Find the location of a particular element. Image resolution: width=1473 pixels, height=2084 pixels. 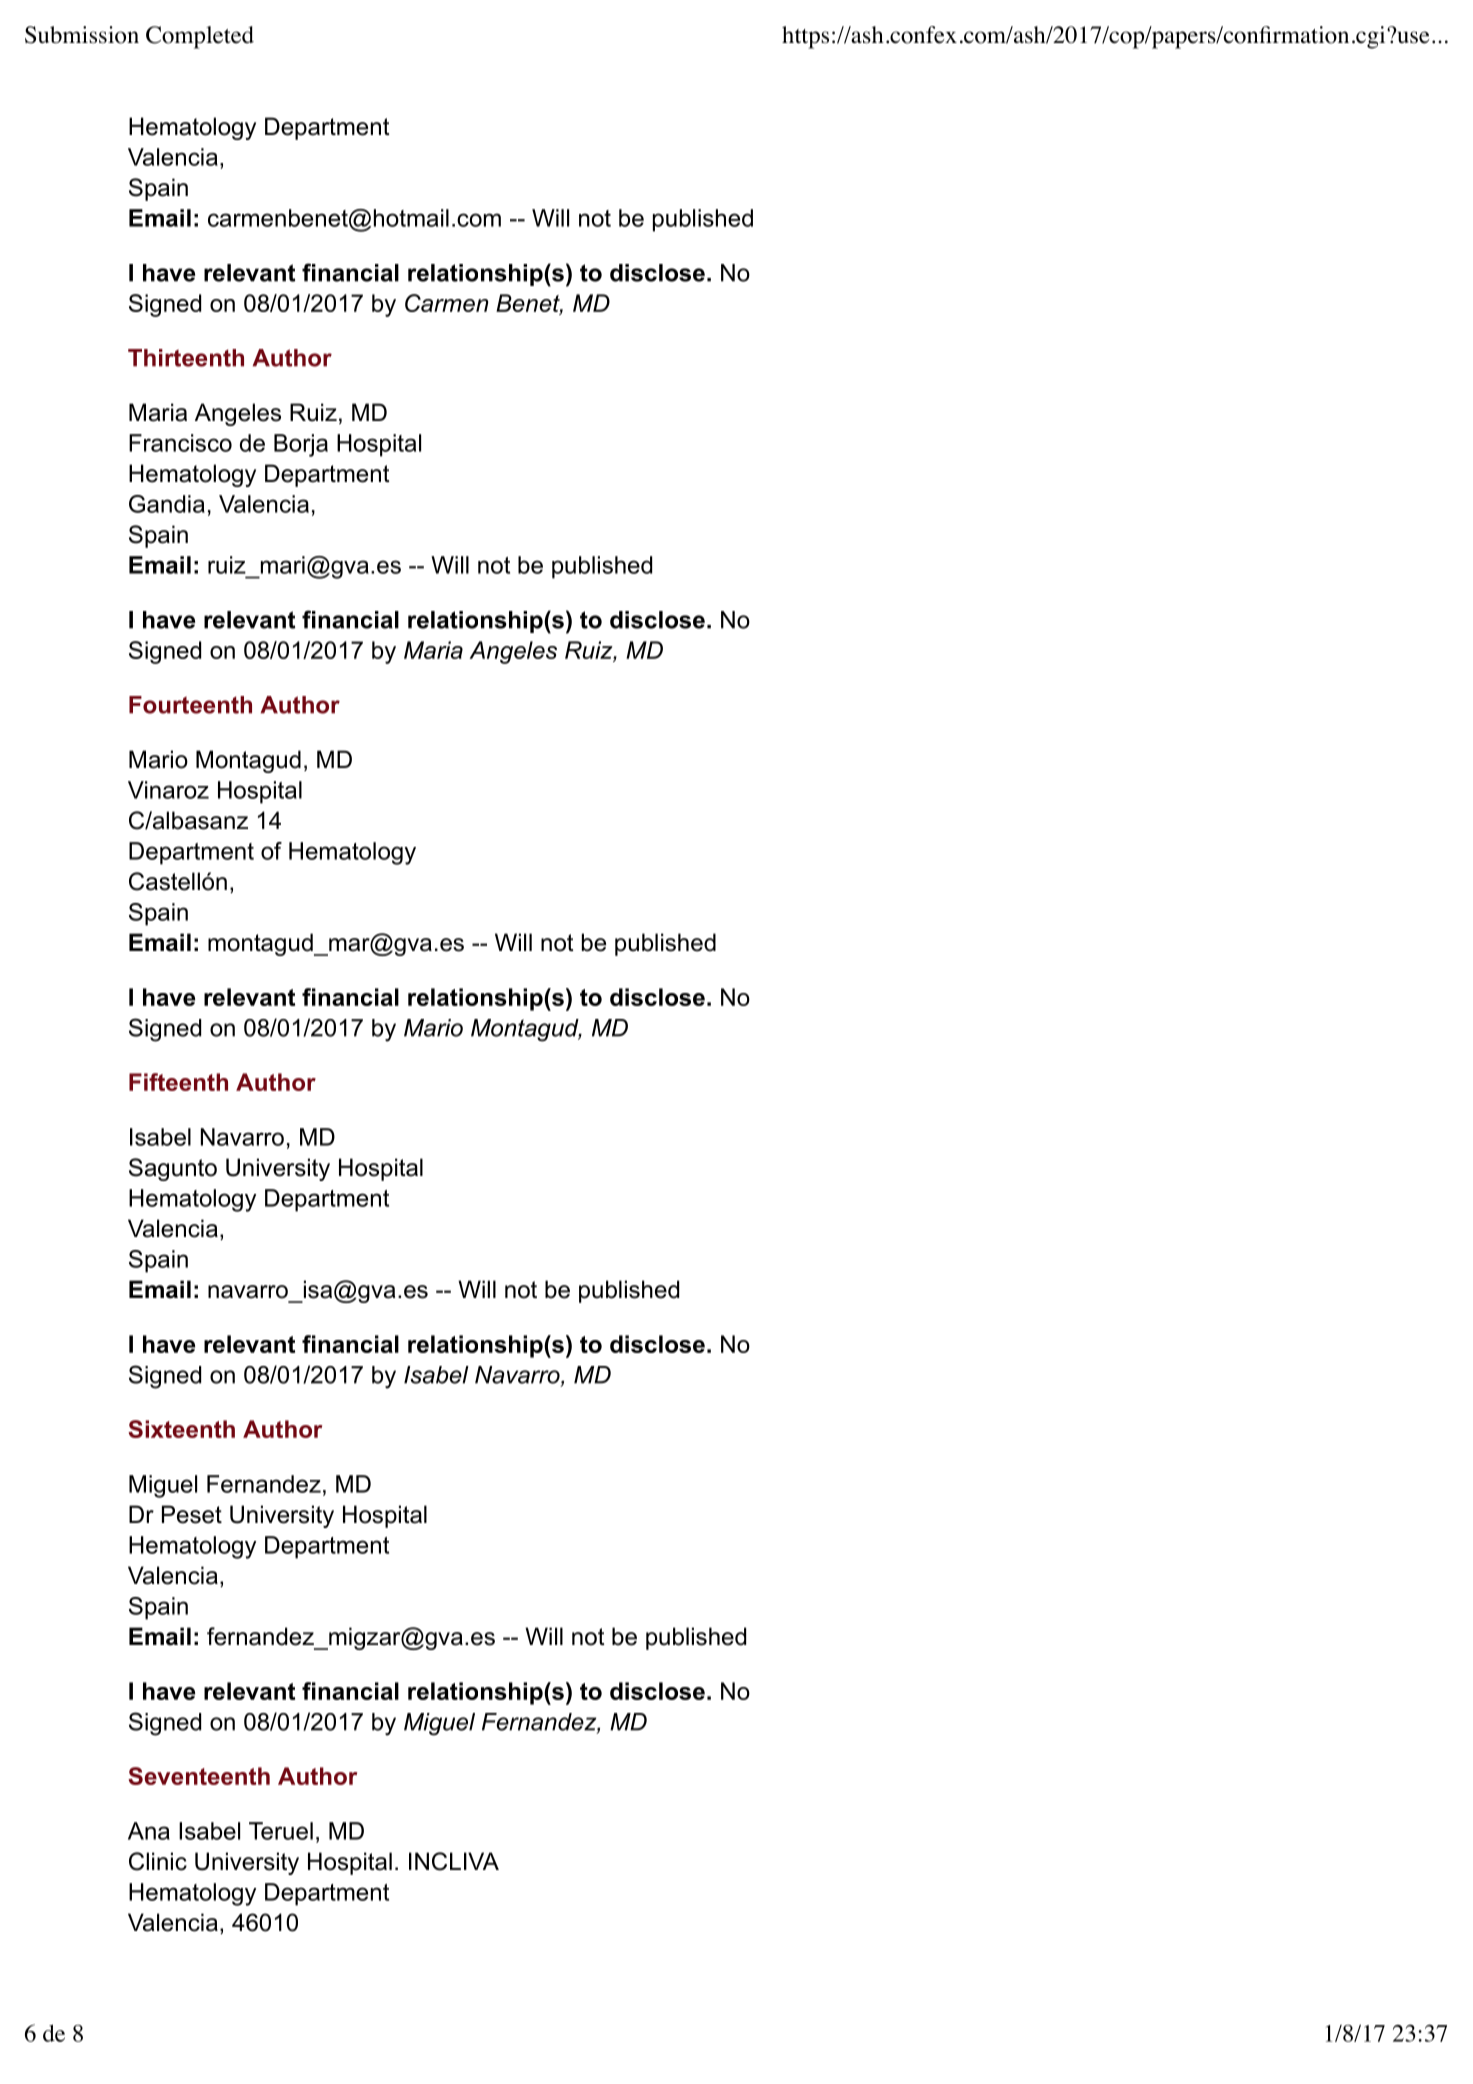

Fifteenth is located at coordinates (178, 1082).
